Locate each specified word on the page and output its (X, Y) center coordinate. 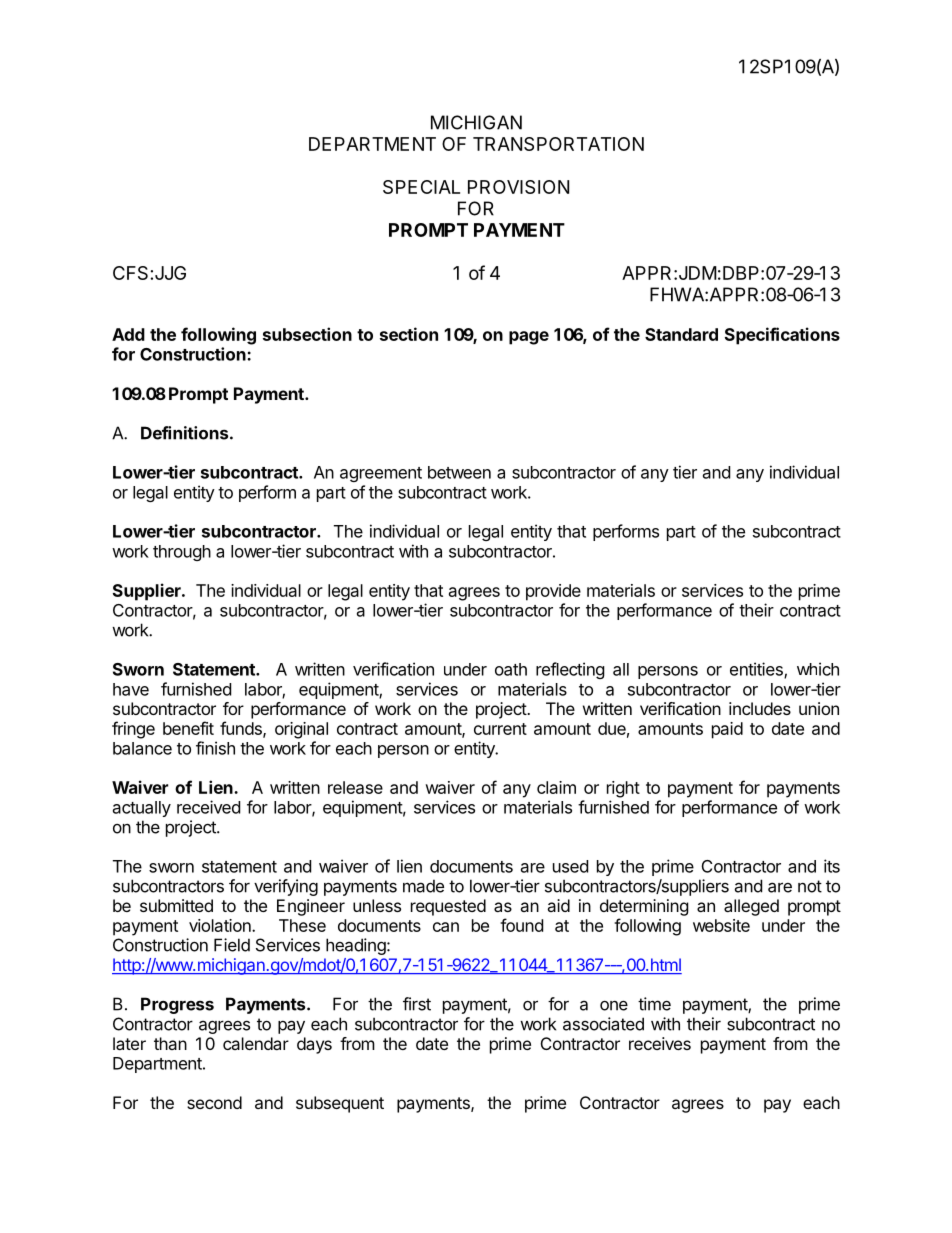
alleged (751, 907)
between (459, 472)
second (214, 1102)
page (529, 338)
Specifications (782, 336)
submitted (176, 905)
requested (448, 907)
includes (760, 708)
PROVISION (518, 187)
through (182, 553)
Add (128, 334)
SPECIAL (421, 187)
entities (757, 670)
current (500, 729)
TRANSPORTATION (558, 144)
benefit (188, 728)
